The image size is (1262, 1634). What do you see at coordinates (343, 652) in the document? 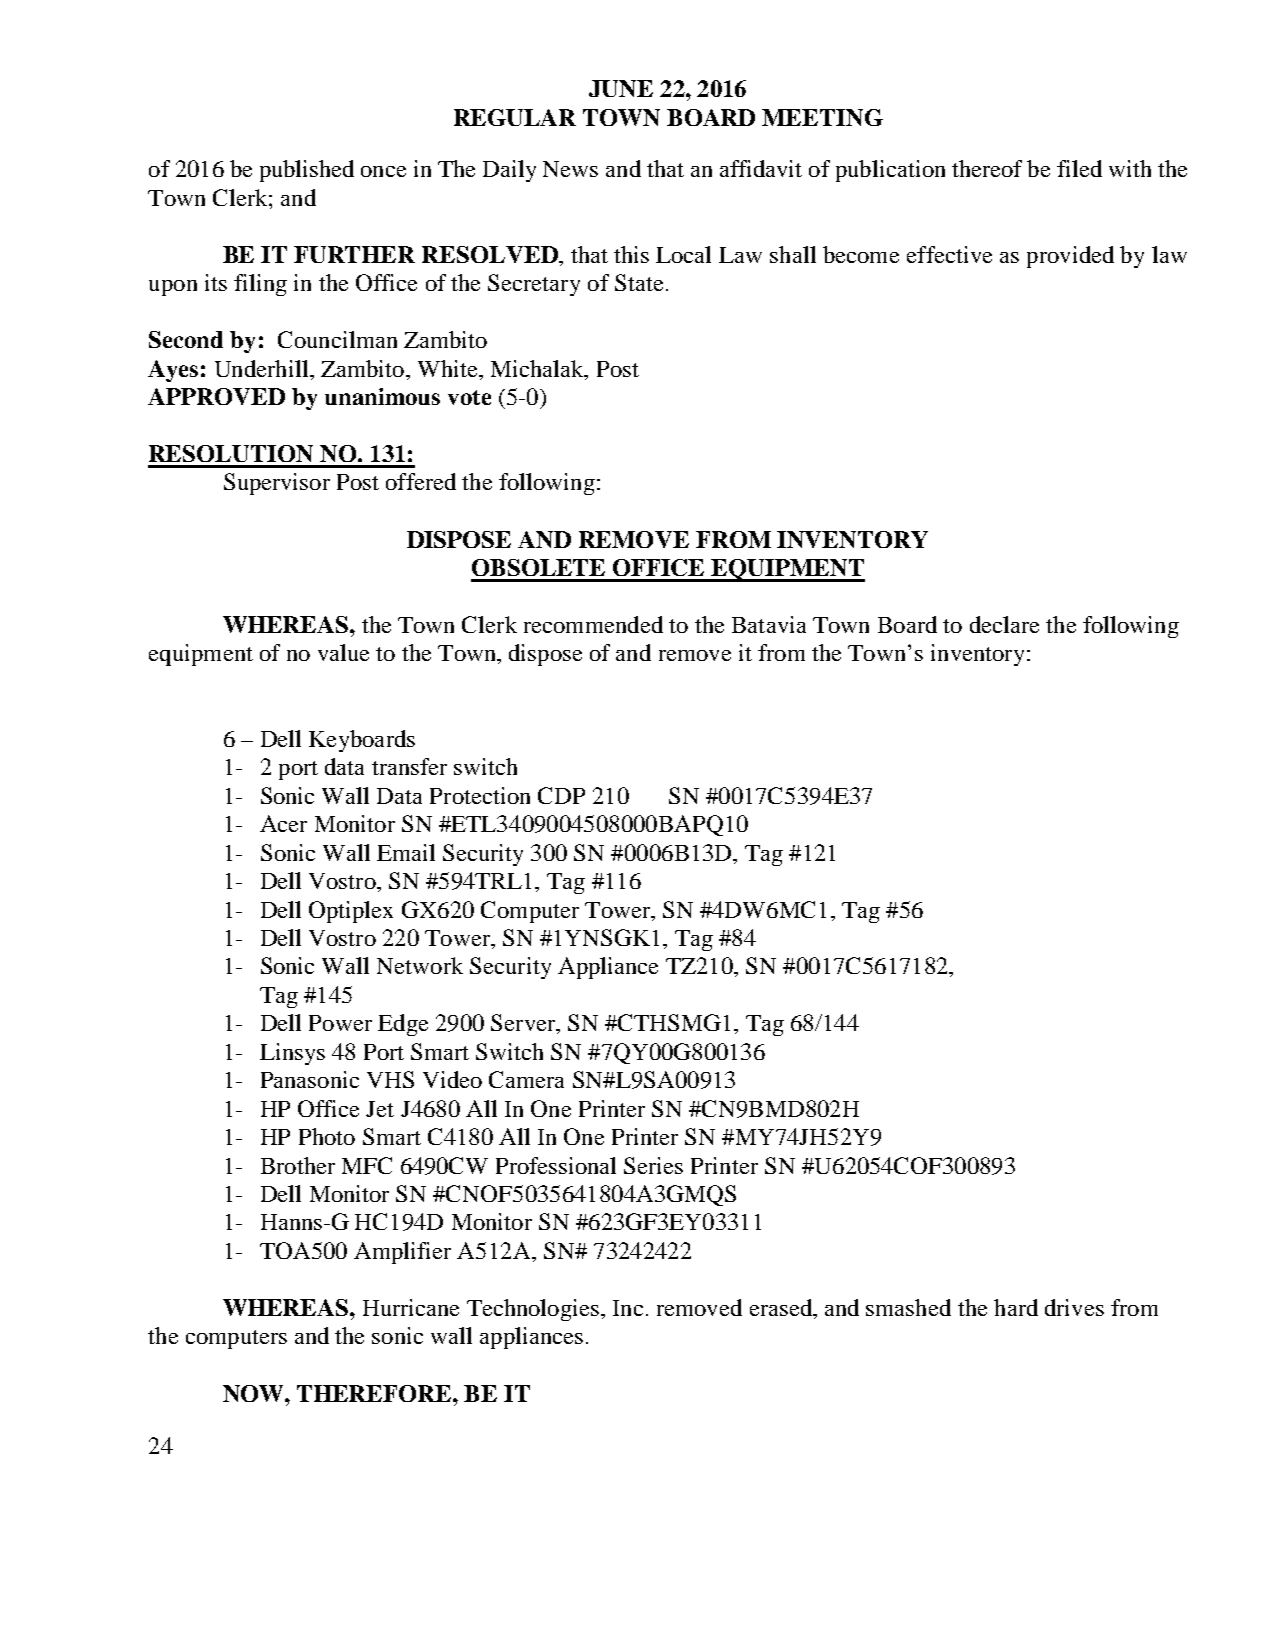
I see `value` at bounding box center [343, 652].
